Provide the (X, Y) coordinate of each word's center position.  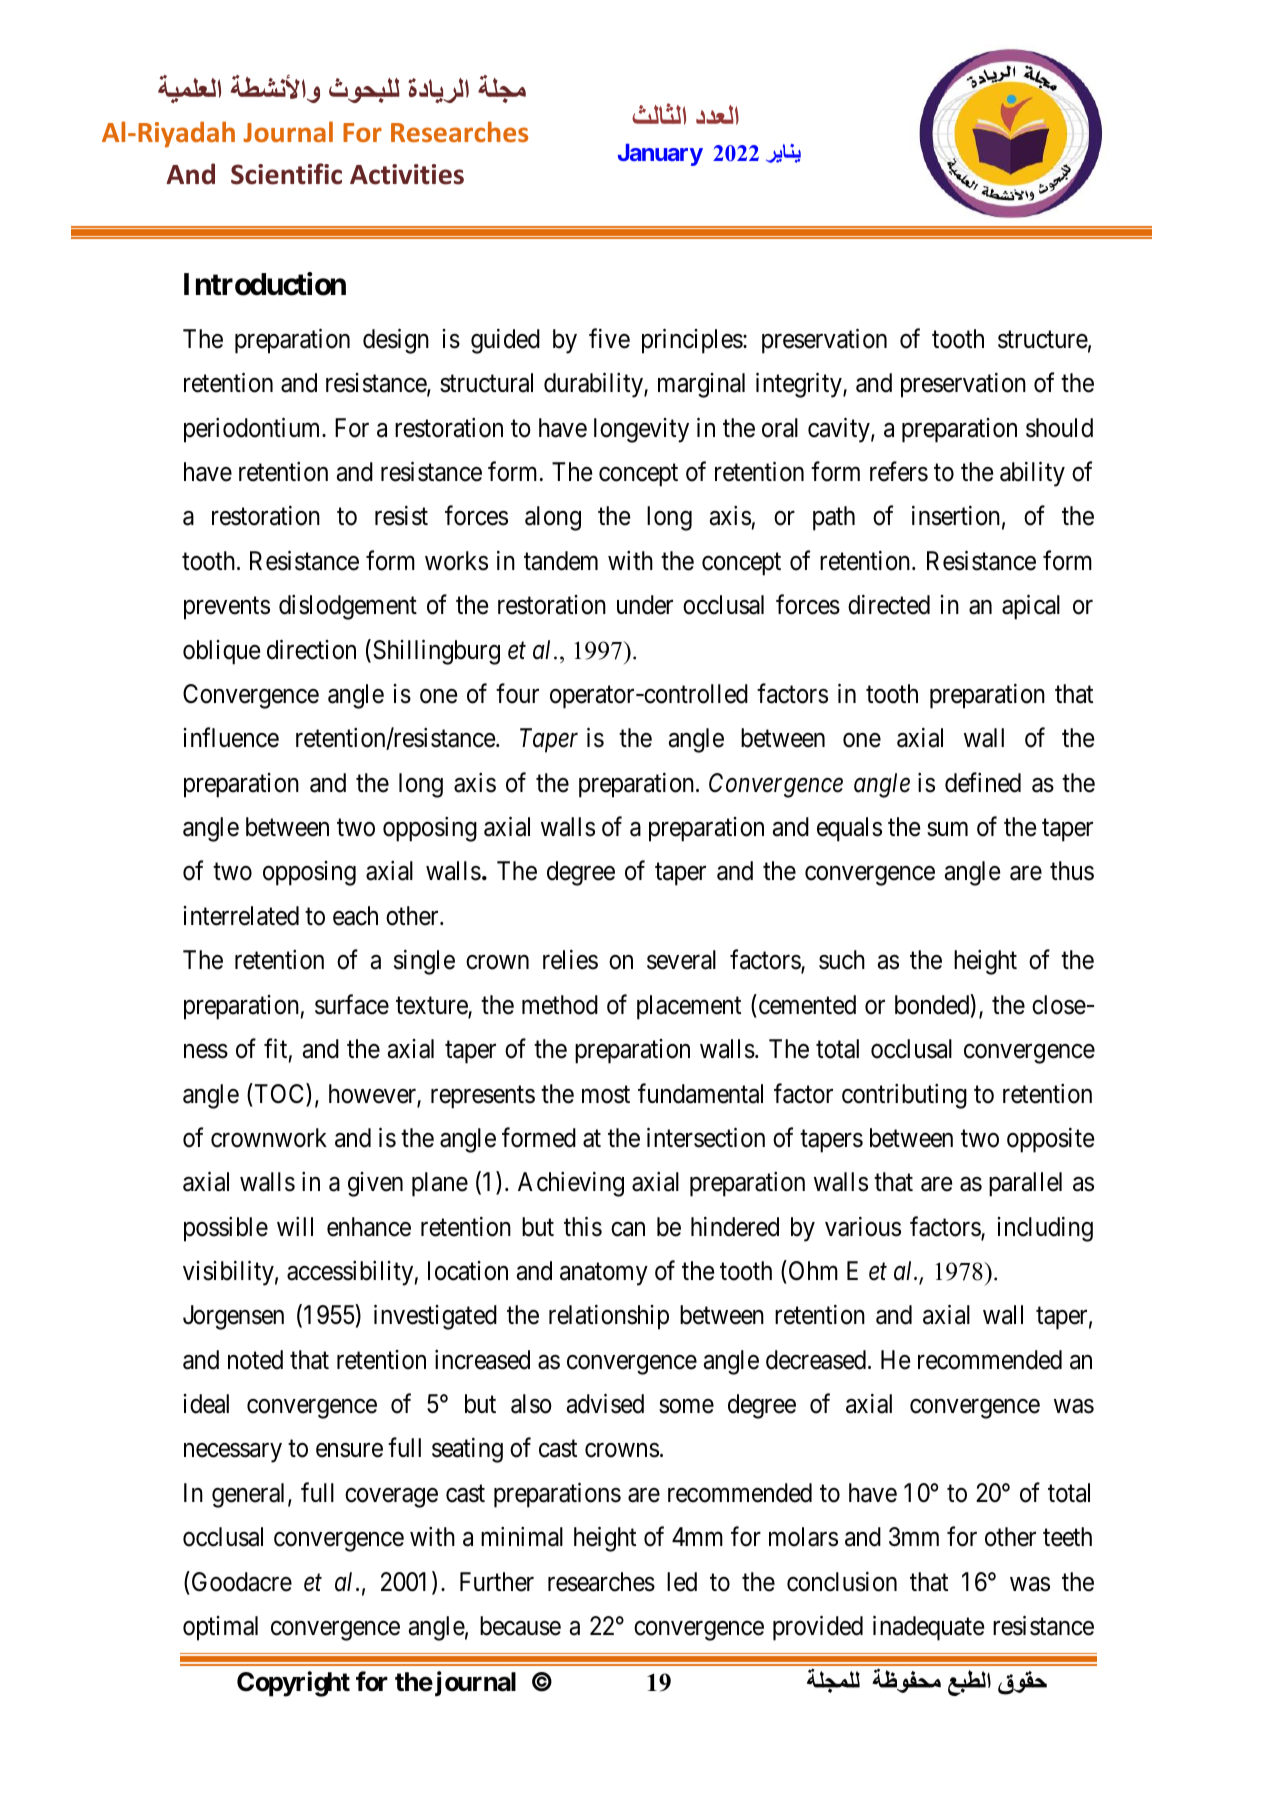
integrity (800, 385)
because (520, 1626)
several (681, 960)
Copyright (293, 1684)
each (355, 916)
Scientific (286, 174)
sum (947, 829)
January (660, 155)
